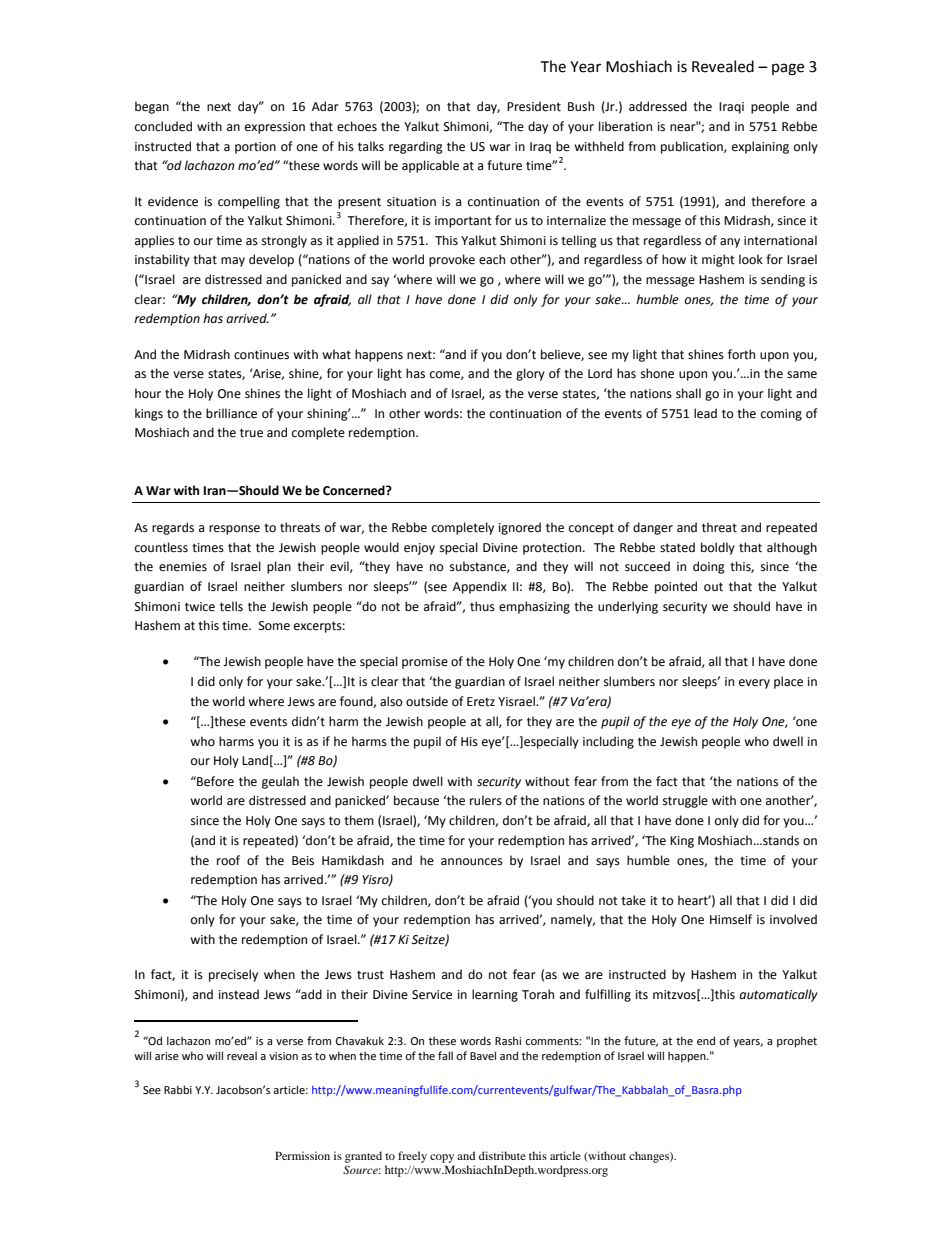 Image resolution: width=952 pixels, height=1233 pixels. What do you see at coordinates (486, 800) in the screenshot?
I see `rulers` at bounding box center [486, 800].
